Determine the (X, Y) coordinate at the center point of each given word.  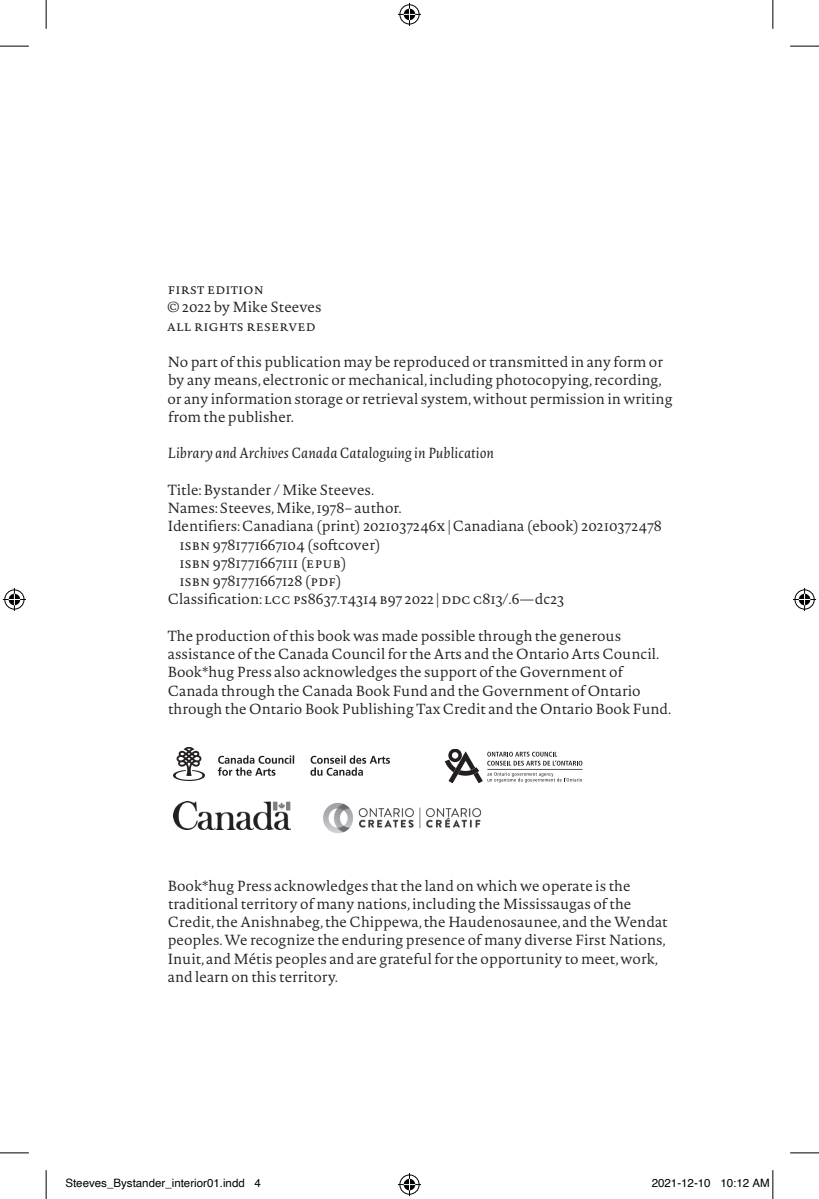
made (400, 635)
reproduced (432, 363)
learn (211, 976)
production (233, 637)
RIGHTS (219, 327)
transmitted (528, 361)
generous (590, 639)
